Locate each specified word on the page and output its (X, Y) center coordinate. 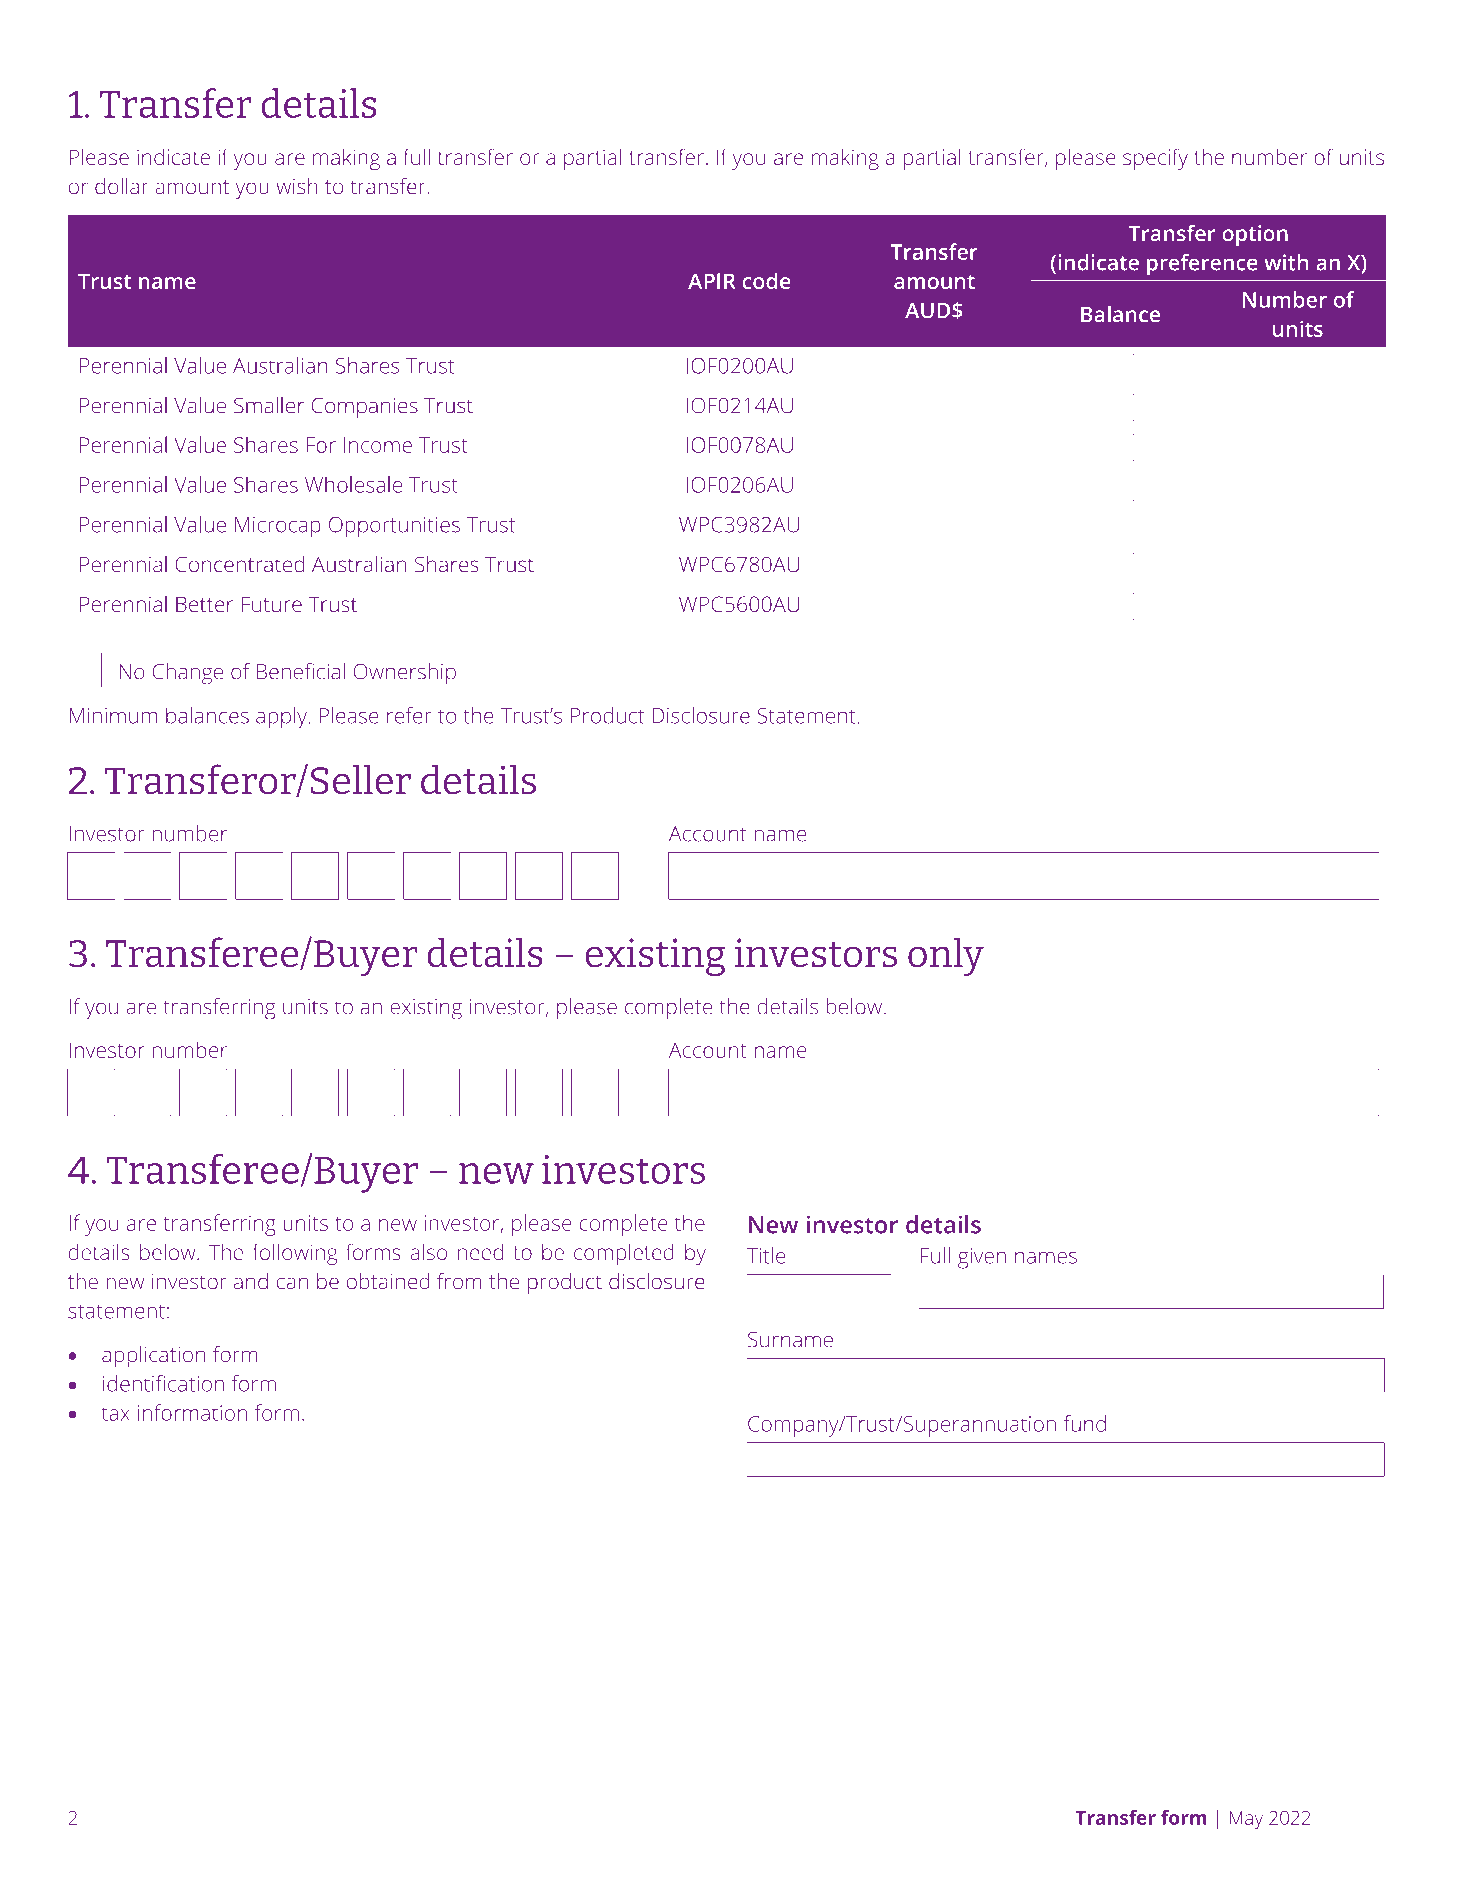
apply (283, 718)
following (295, 1254)
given (982, 1258)
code (766, 280)
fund (1085, 1423)
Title (766, 1255)
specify (1155, 159)
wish (297, 186)
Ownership (405, 674)
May (1246, 1820)
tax (116, 1414)
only (946, 956)
